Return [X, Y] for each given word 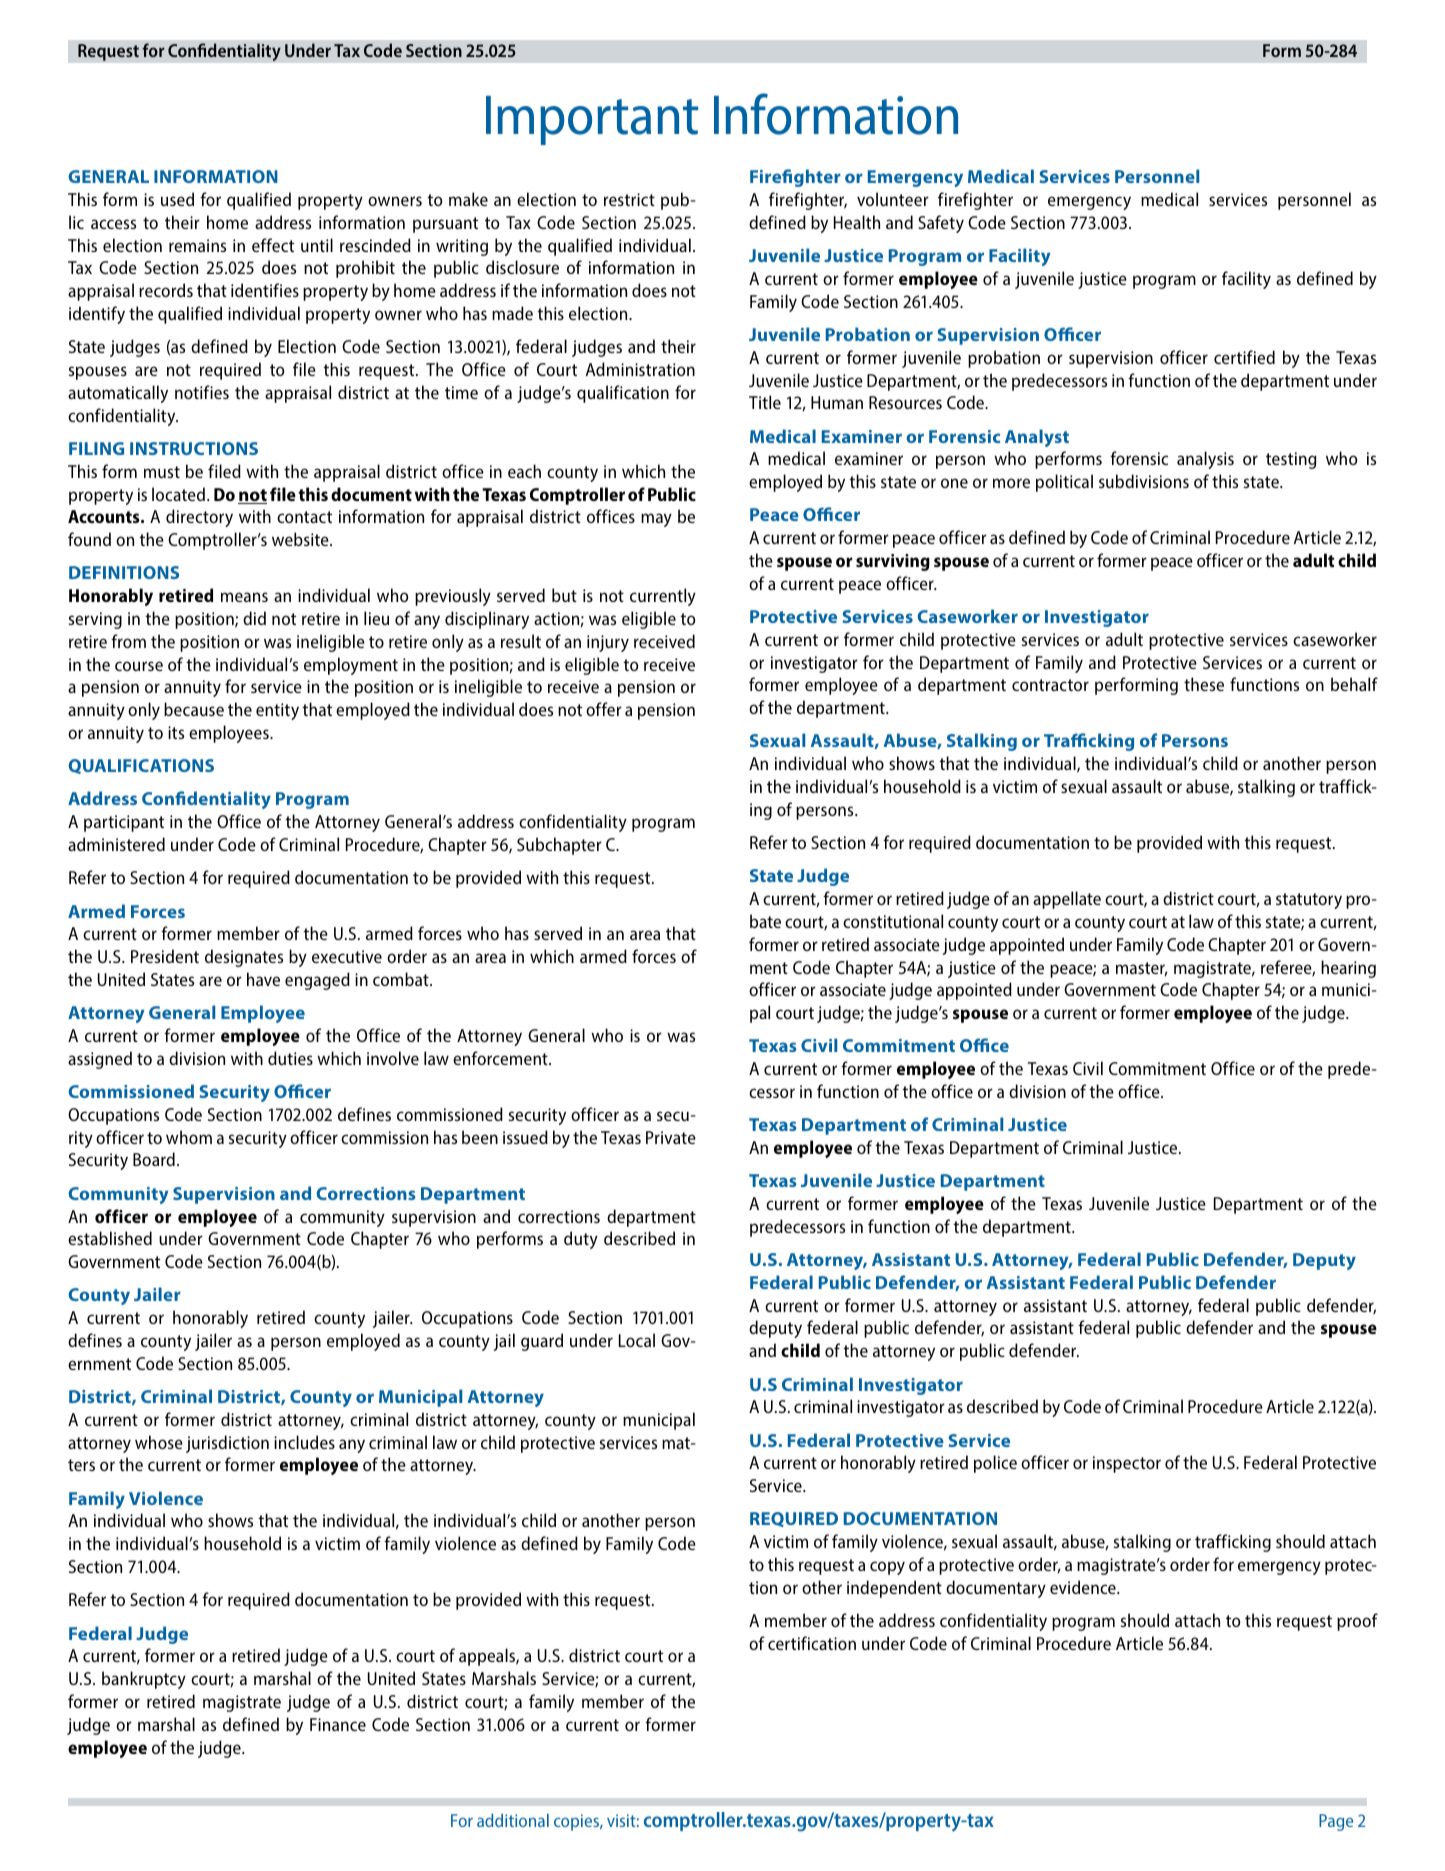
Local [637, 1340]
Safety [941, 224]
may [656, 520]
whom [189, 1137]
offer [604, 709]
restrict [629, 199]
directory [199, 518]
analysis [1205, 460]
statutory [1309, 901]
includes [304, 1442]
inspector [1127, 1464]
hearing [1348, 969]
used [177, 199]
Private [671, 1137]
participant [124, 823]
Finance [338, 1724]
